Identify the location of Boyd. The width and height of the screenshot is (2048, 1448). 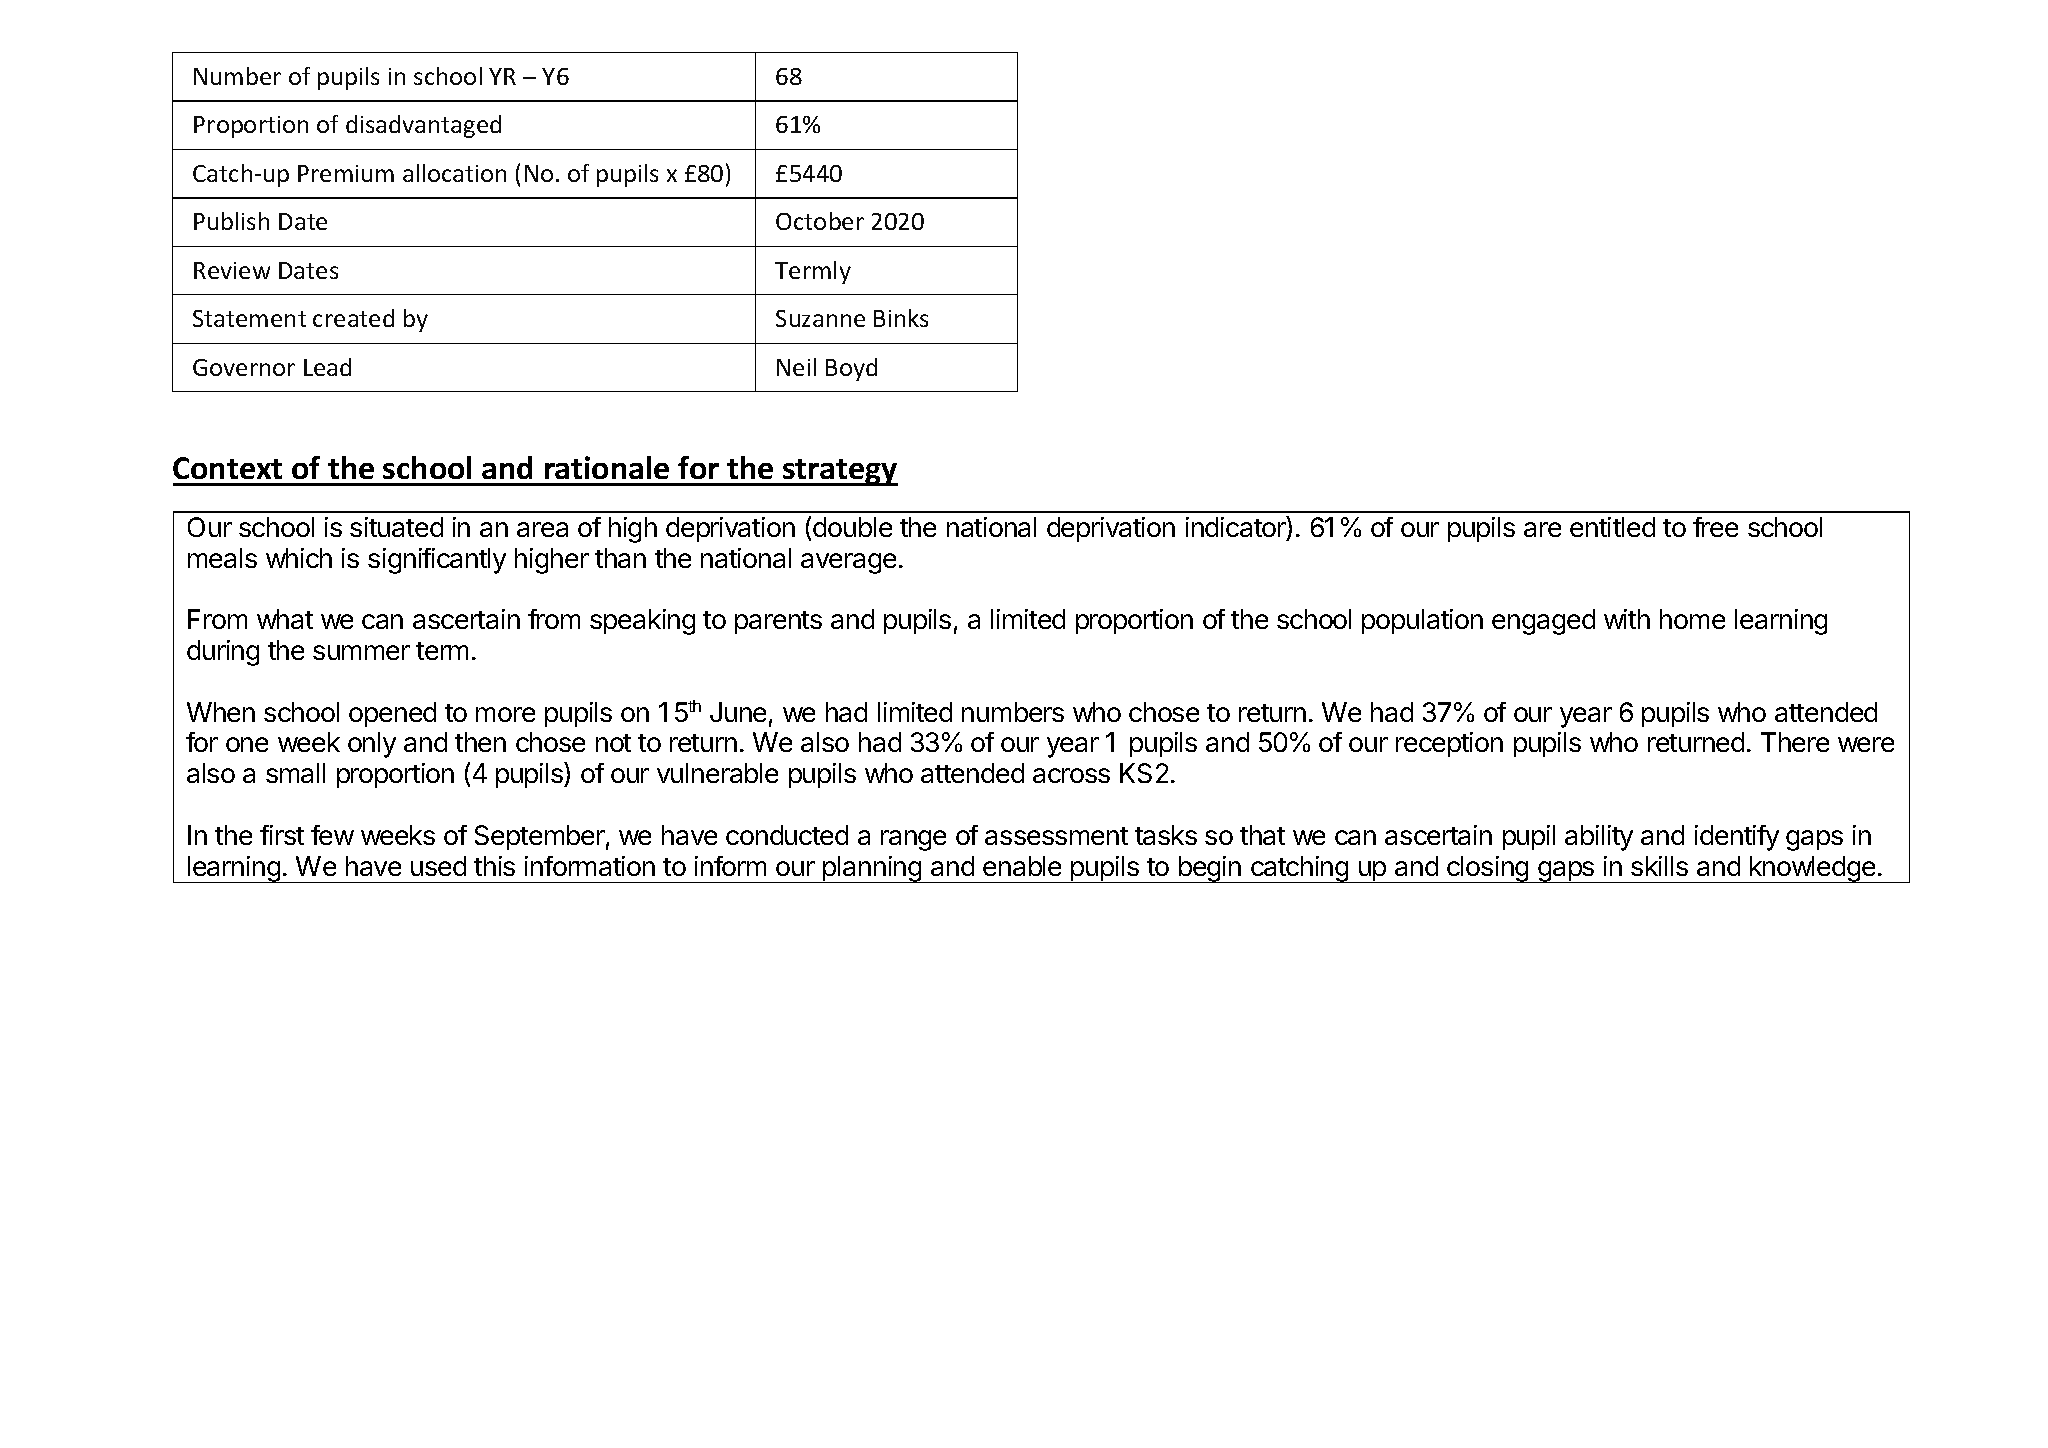
(851, 369).
